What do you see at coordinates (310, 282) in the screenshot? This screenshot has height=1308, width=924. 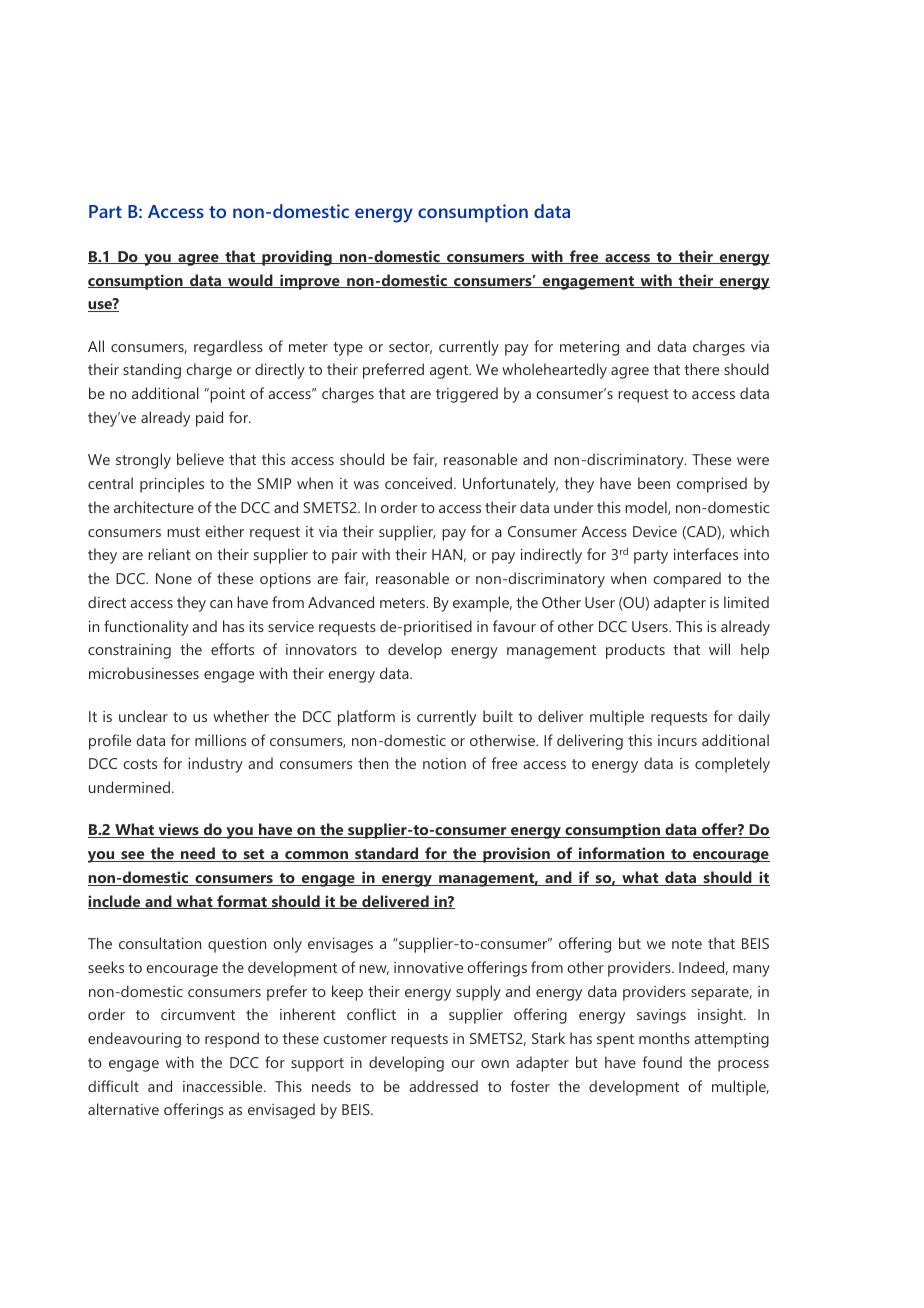 I see `improve` at bounding box center [310, 282].
